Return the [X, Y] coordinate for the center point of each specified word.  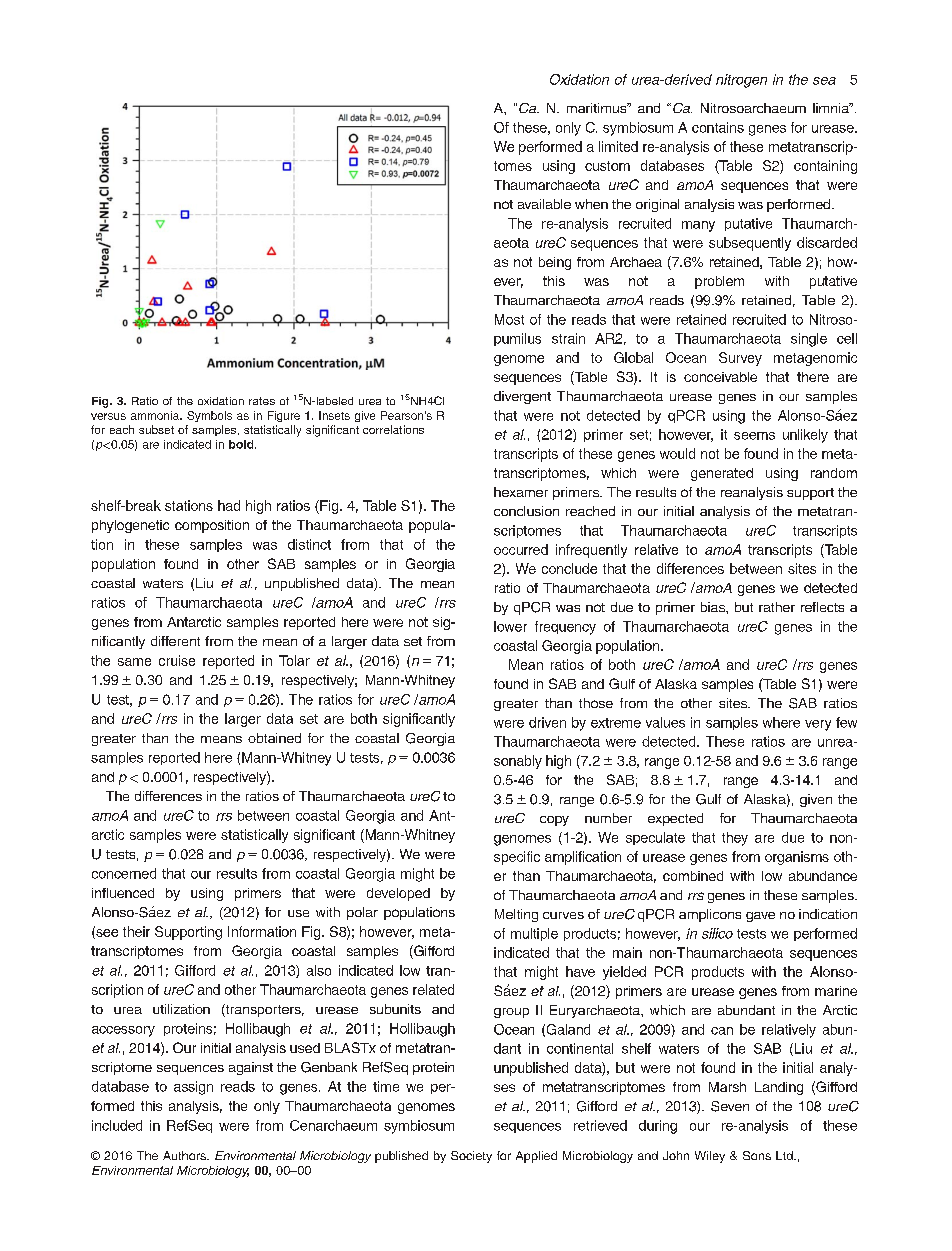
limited [618, 146]
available [544, 204]
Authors [185, 1155]
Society [471, 1157]
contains [718, 127]
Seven [730, 1106]
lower [510, 626]
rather [777, 607]
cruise [177, 660]
